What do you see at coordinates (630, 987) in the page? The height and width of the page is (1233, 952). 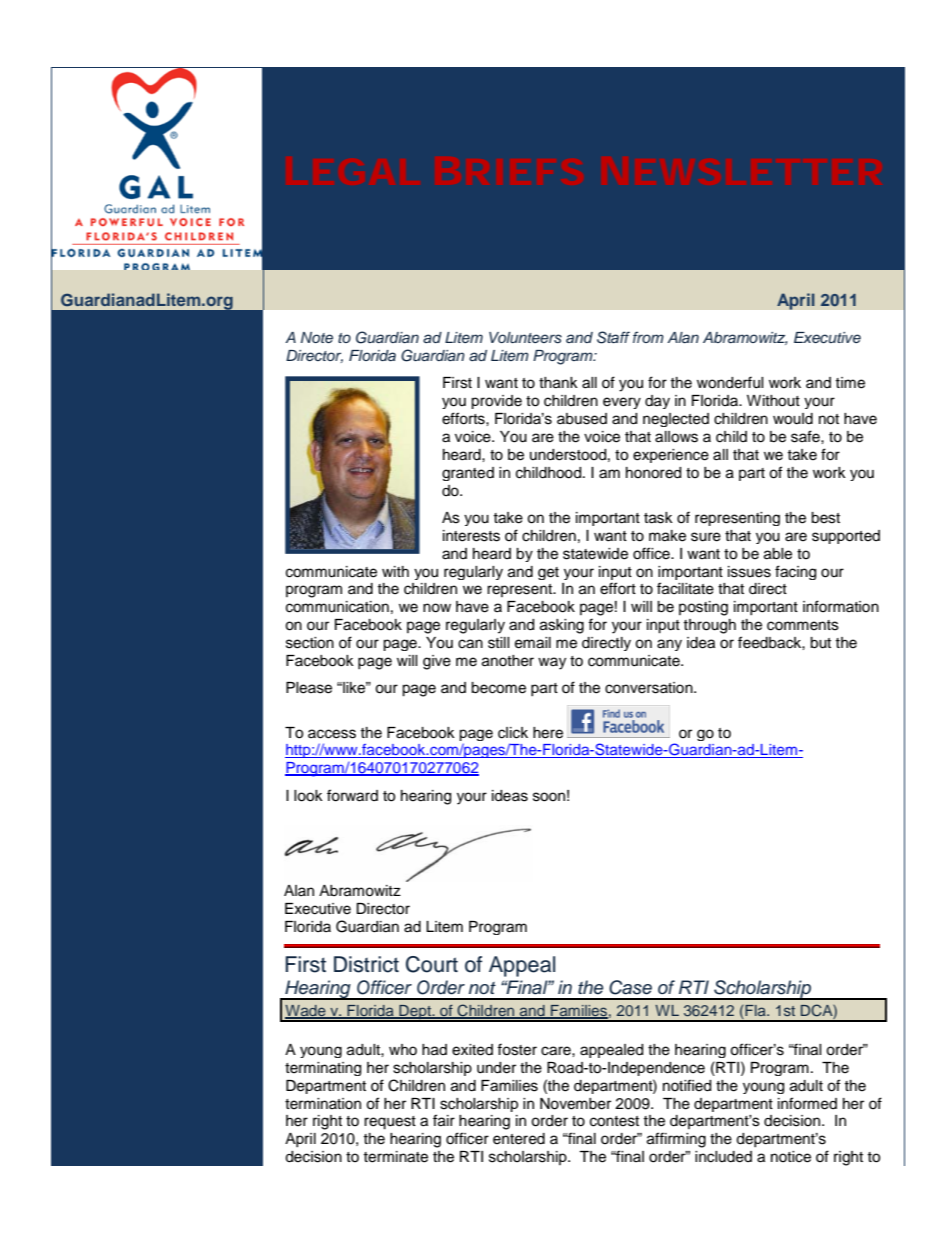 I see `Case` at bounding box center [630, 987].
